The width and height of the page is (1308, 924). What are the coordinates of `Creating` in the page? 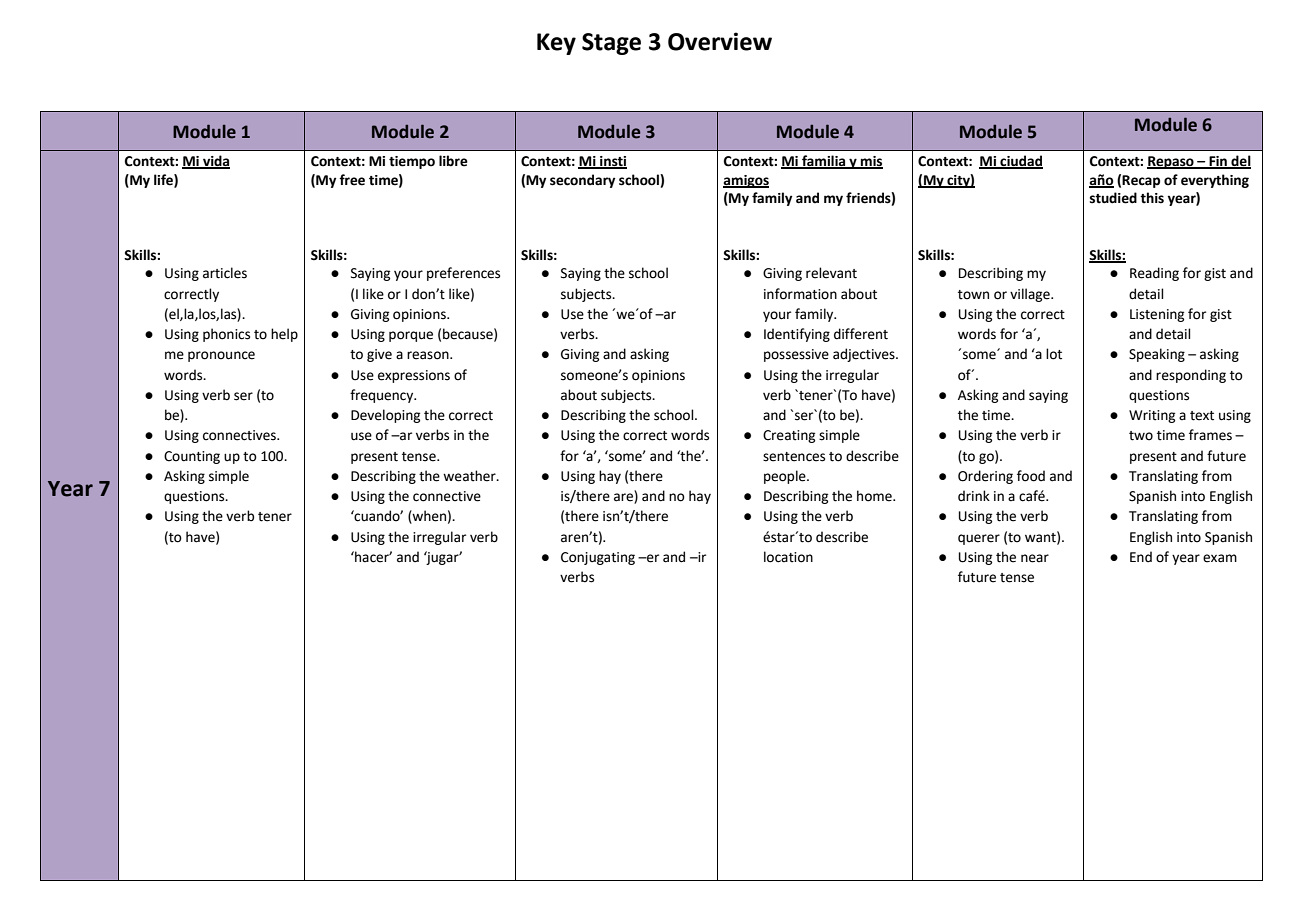 It's located at (789, 436).
